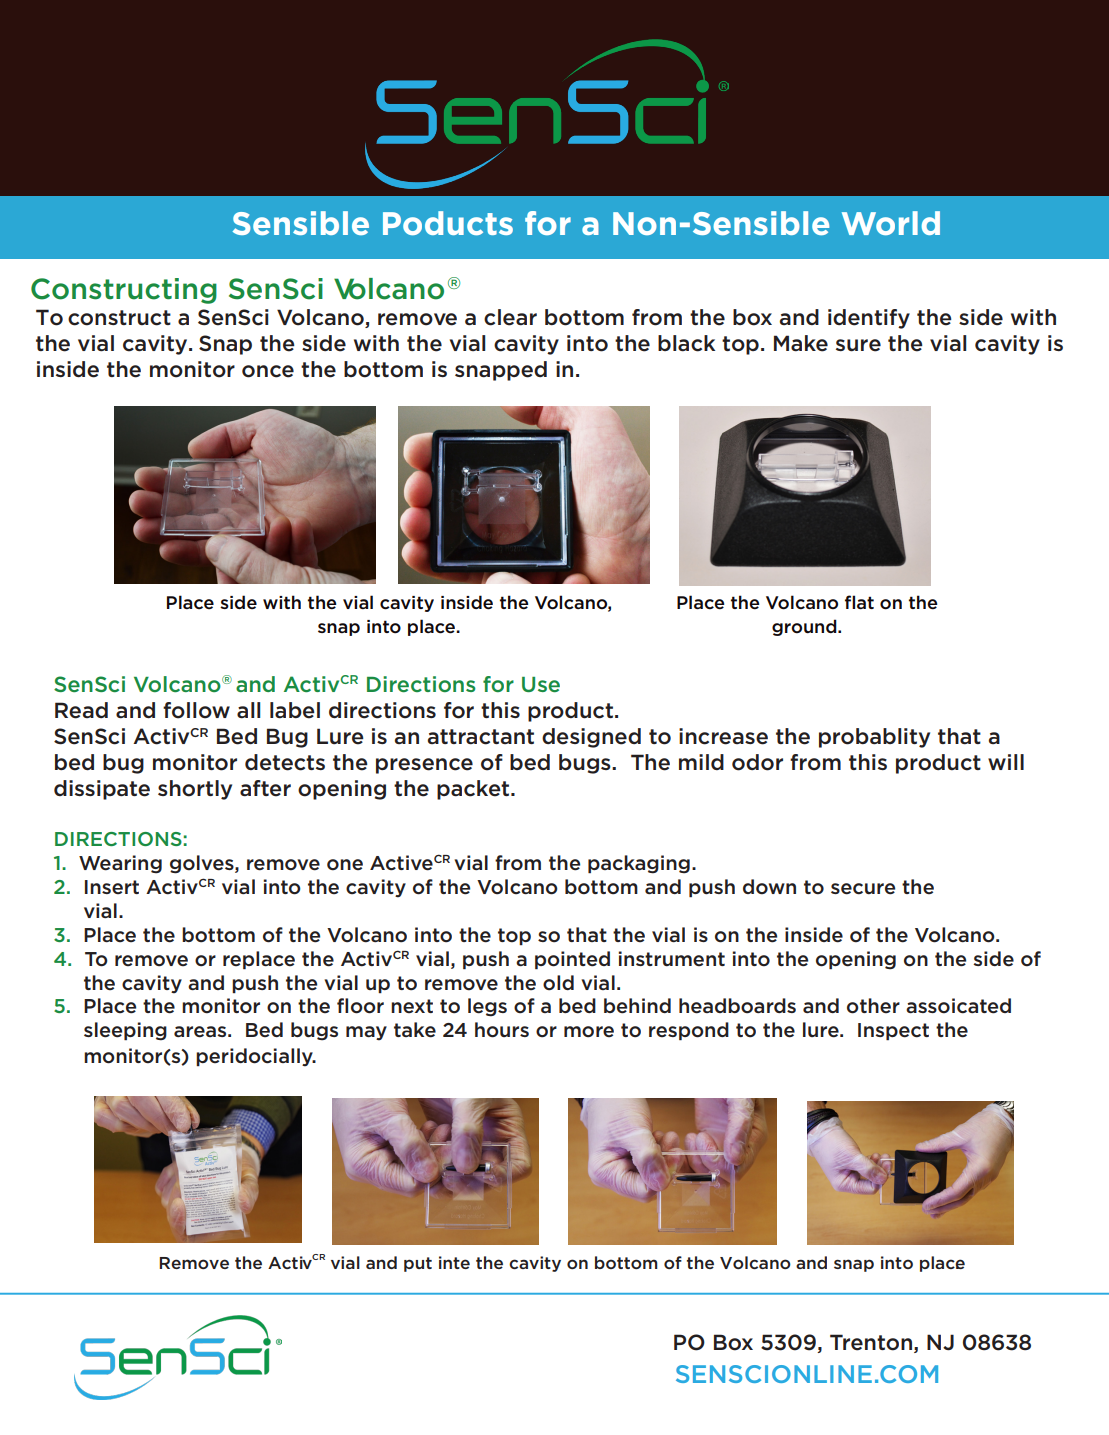 The image size is (1109, 1435). What do you see at coordinates (510, 317) in the page?
I see `clear` at bounding box center [510, 317].
